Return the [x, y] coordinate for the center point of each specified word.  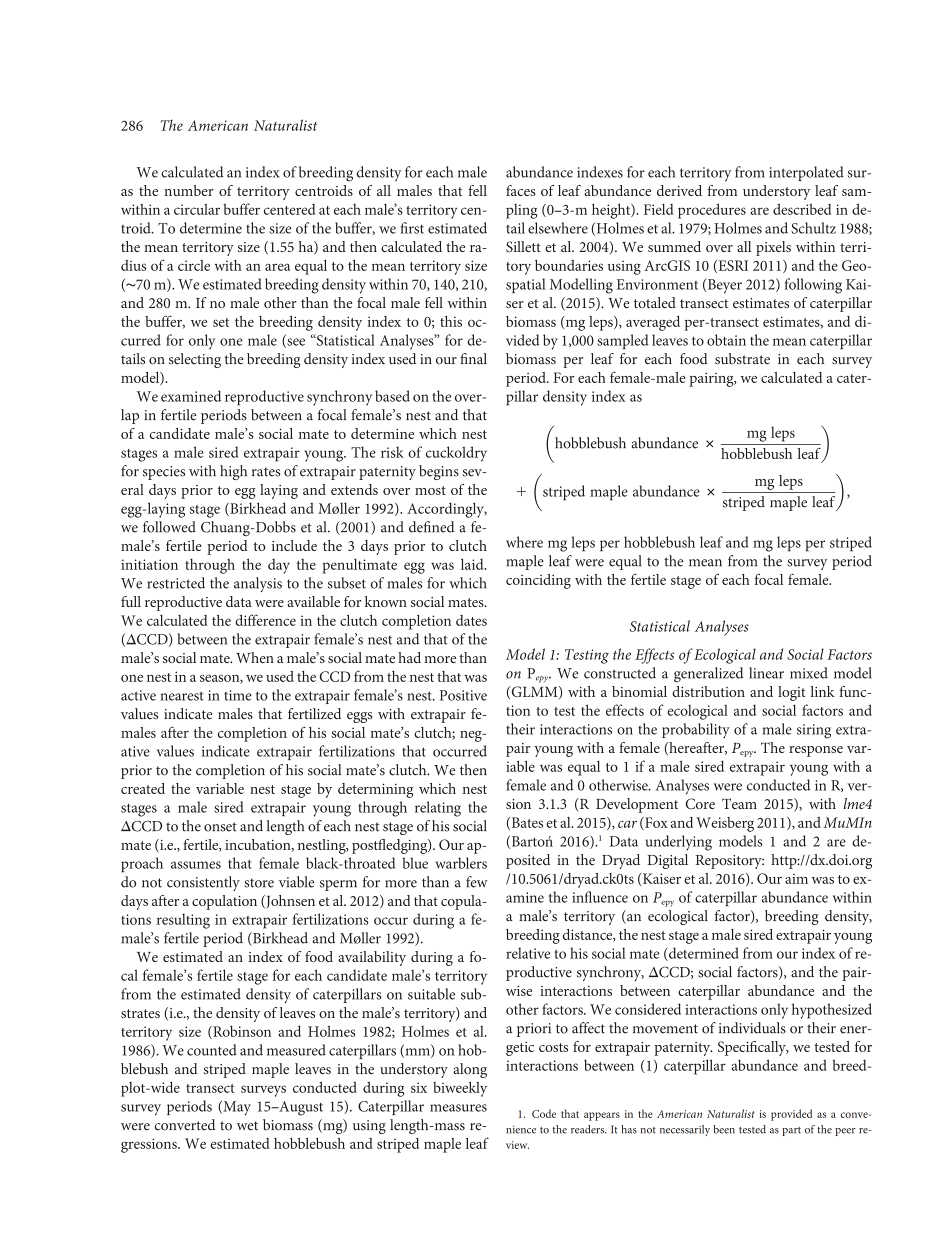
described [802, 209]
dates [471, 620]
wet [247, 1126]
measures [458, 1108]
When [255, 657]
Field [658, 209]
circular [197, 209]
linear [766, 673]
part [791, 1131]
